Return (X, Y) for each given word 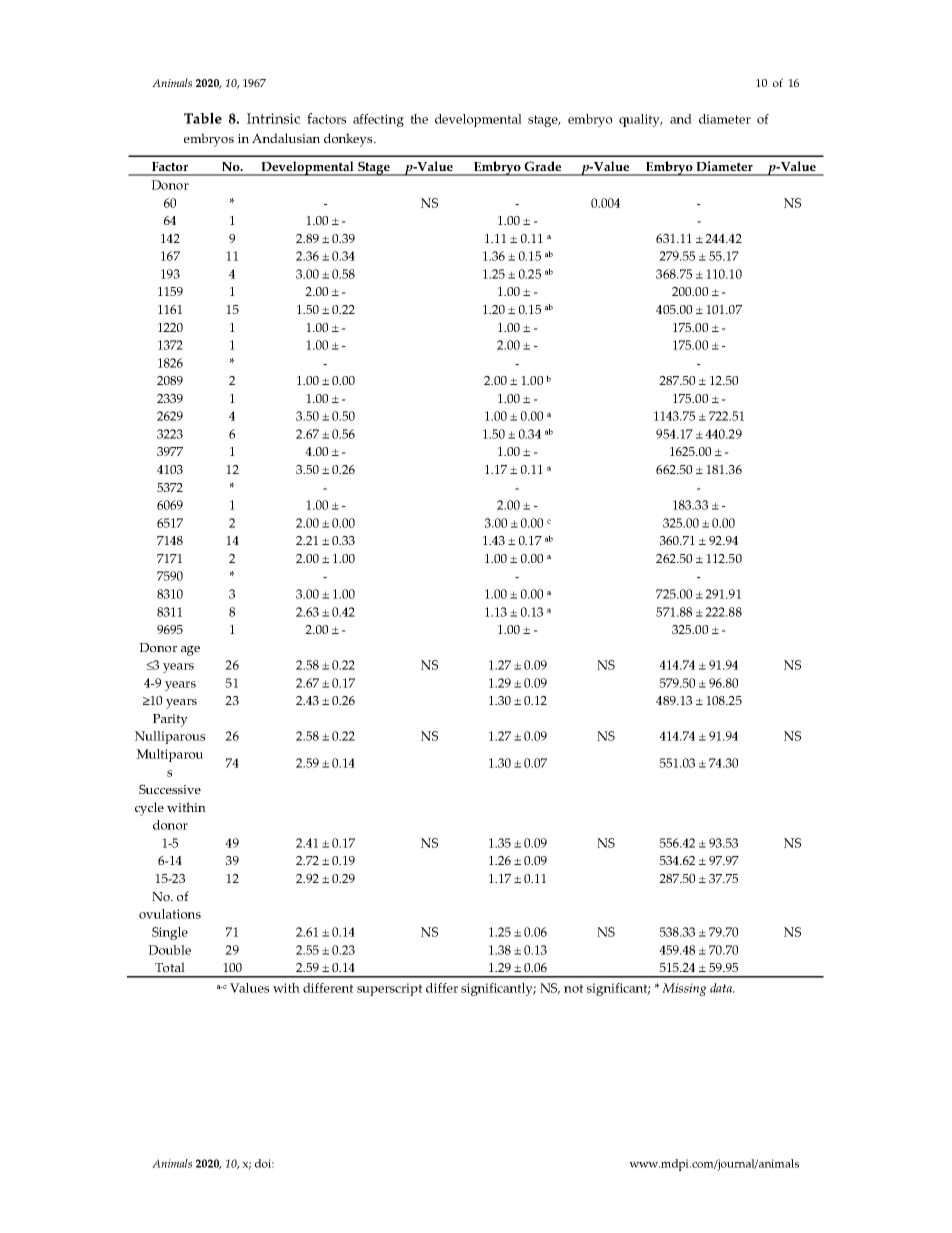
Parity (170, 720)
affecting (378, 120)
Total (170, 967)
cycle (149, 809)
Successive (170, 789)
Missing (684, 989)
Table (203, 118)
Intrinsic (273, 118)
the (419, 119)
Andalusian (286, 138)
